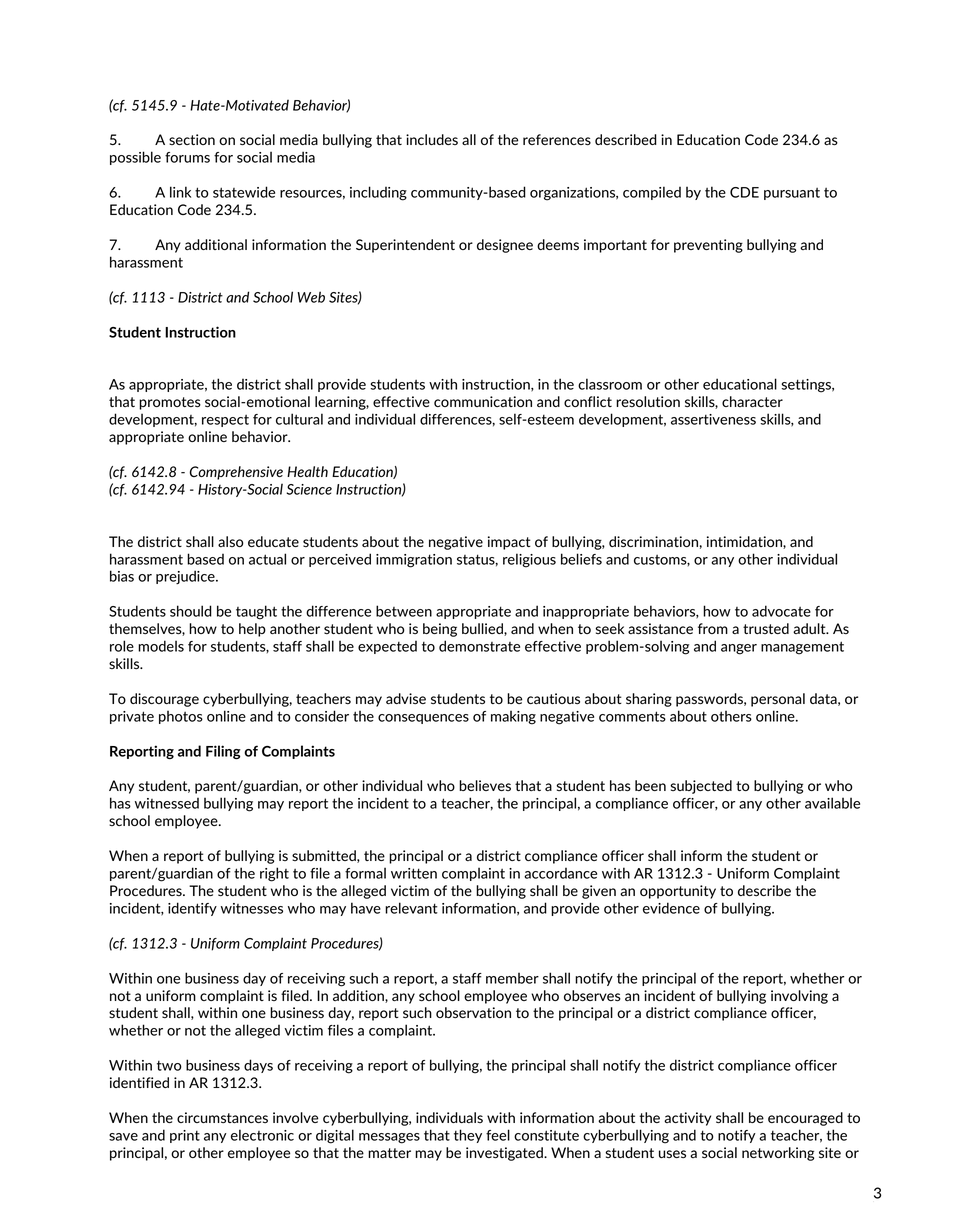  What do you see at coordinates (739, 649) in the image?
I see `anger` at bounding box center [739, 649].
